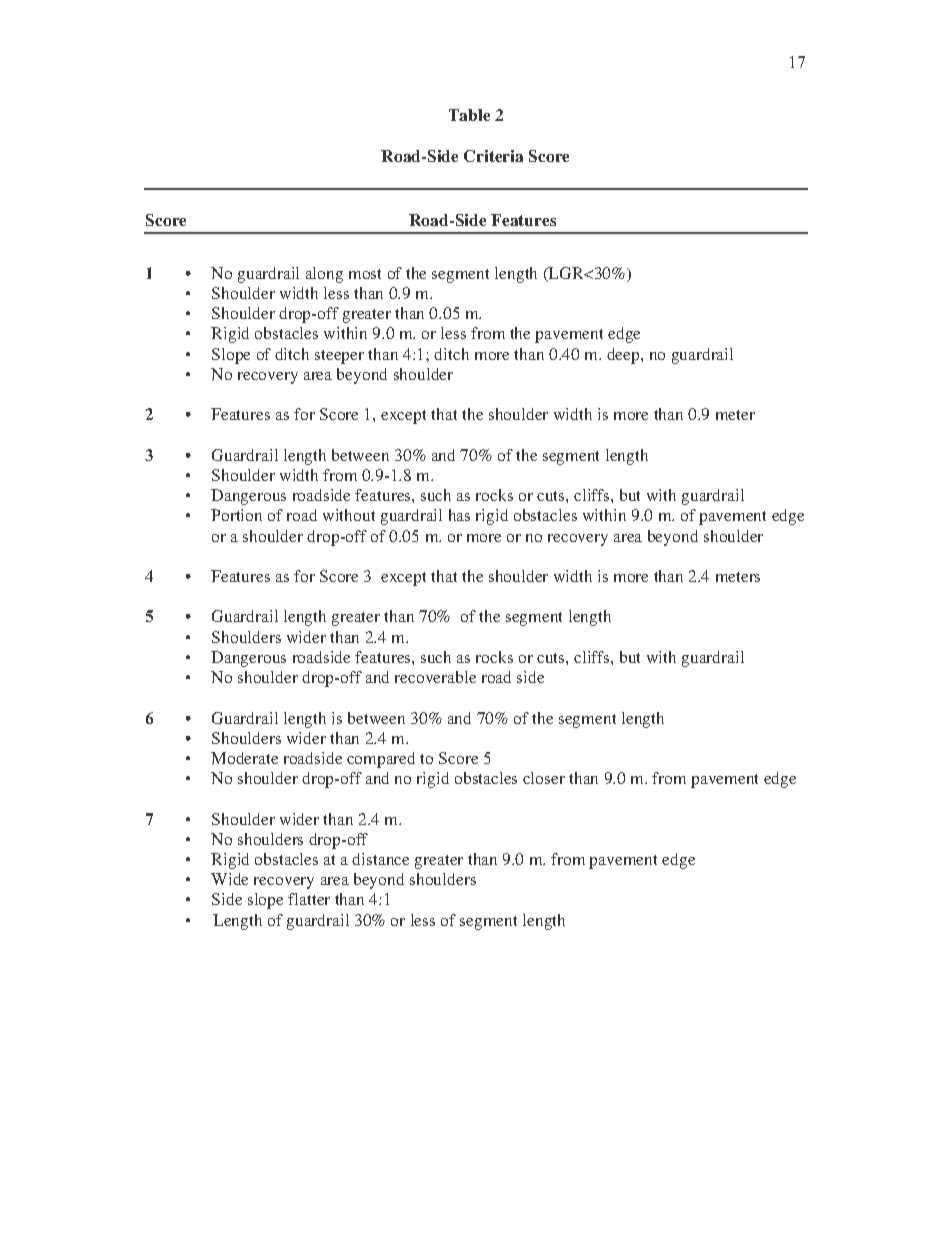 The width and height of the page is (952, 1233). What do you see at coordinates (435, 677) in the page?
I see `recoverable` at bounding box center [435, 677].
